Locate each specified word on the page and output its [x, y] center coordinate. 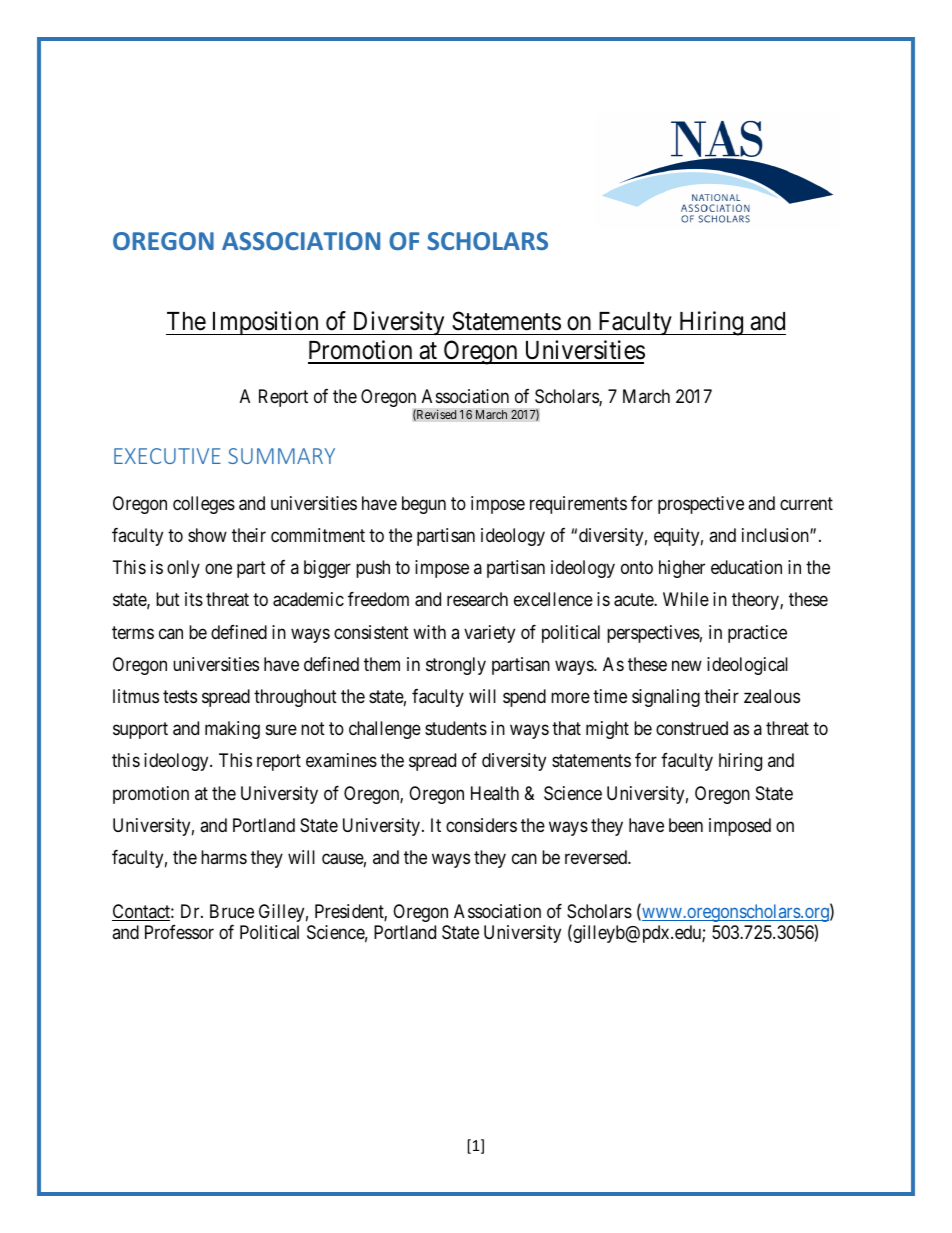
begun [424, 505]
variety [489, 634]
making [232, 730]
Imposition [265, 323]
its [194, 599]
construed [692, 728]
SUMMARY [281, 456]
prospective [701, 505]
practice [757, 634]
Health [495, 793]
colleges [204, 505]
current [806, 503]
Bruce [232, 911]
